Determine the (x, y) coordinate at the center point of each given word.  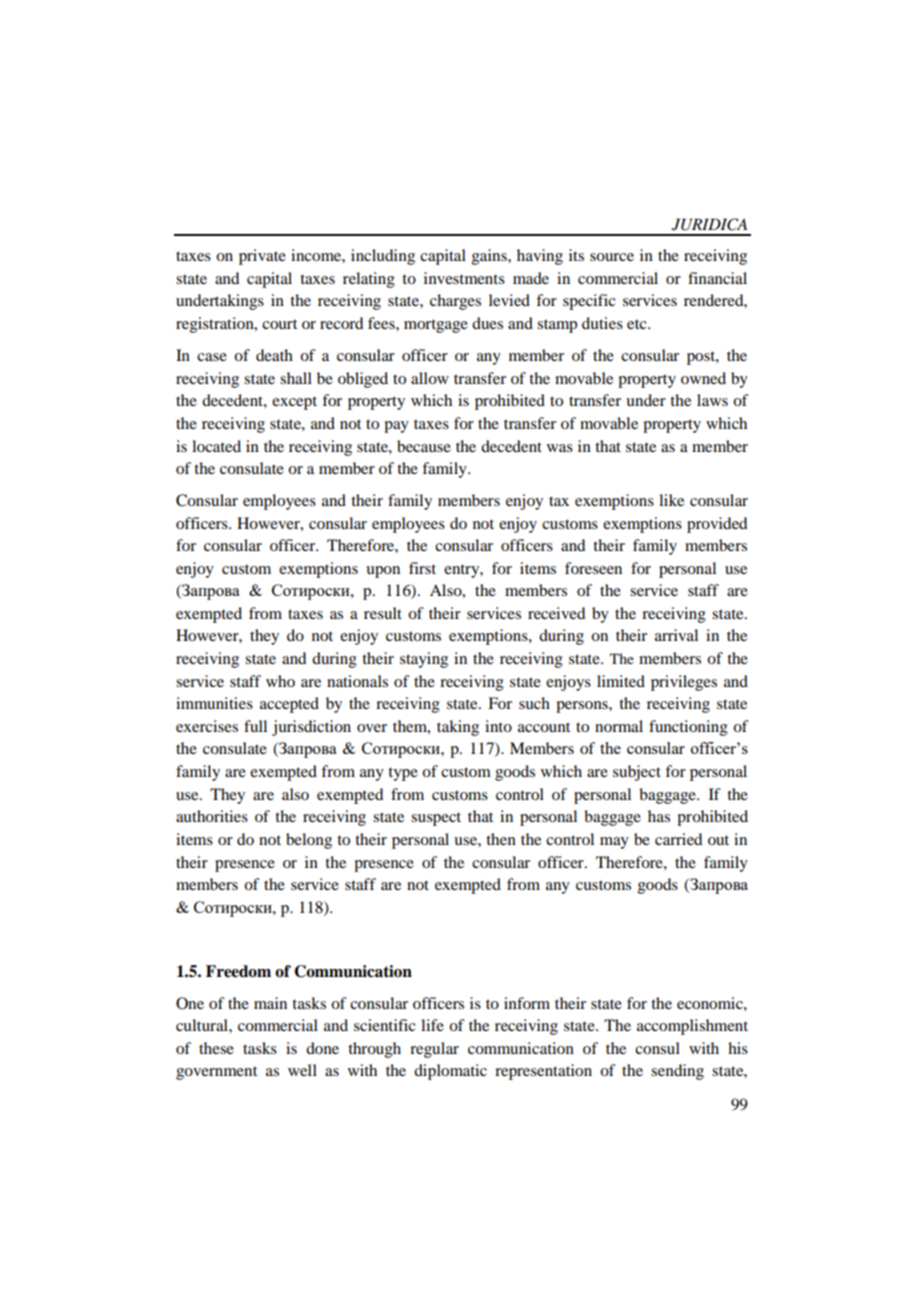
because (424, 446)
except (294, 403)
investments (464, 278)
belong (309, 841)
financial (717, 278)
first (422, 568)
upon (383, 572)
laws (712, 400)
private (262, 257)
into (498, 726)
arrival (676, 635)
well (302, 1070)
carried (678, 839)
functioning (688, 728)
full (255, 726)
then (501, 839)
